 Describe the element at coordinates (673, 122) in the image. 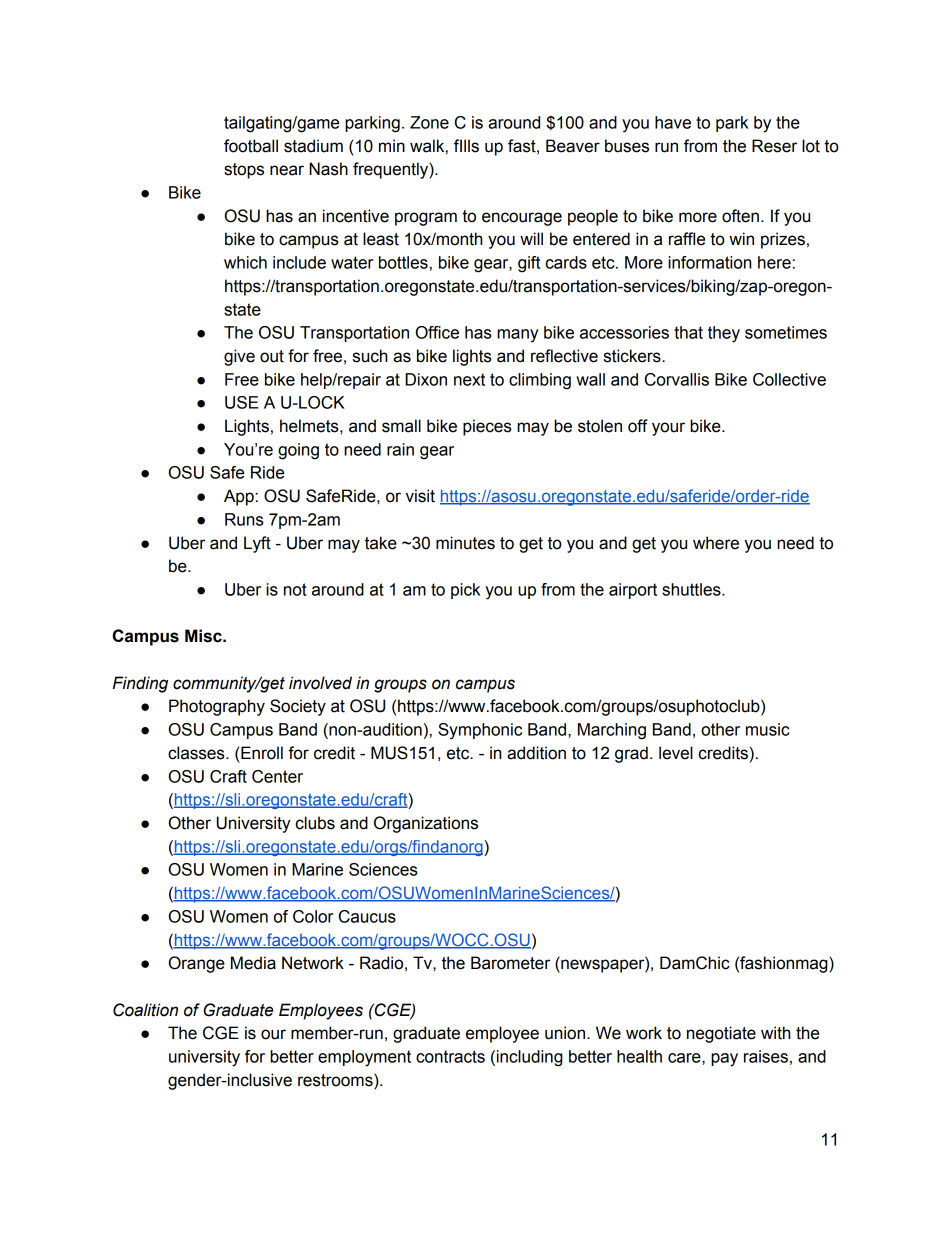

I see `have` at that location.
